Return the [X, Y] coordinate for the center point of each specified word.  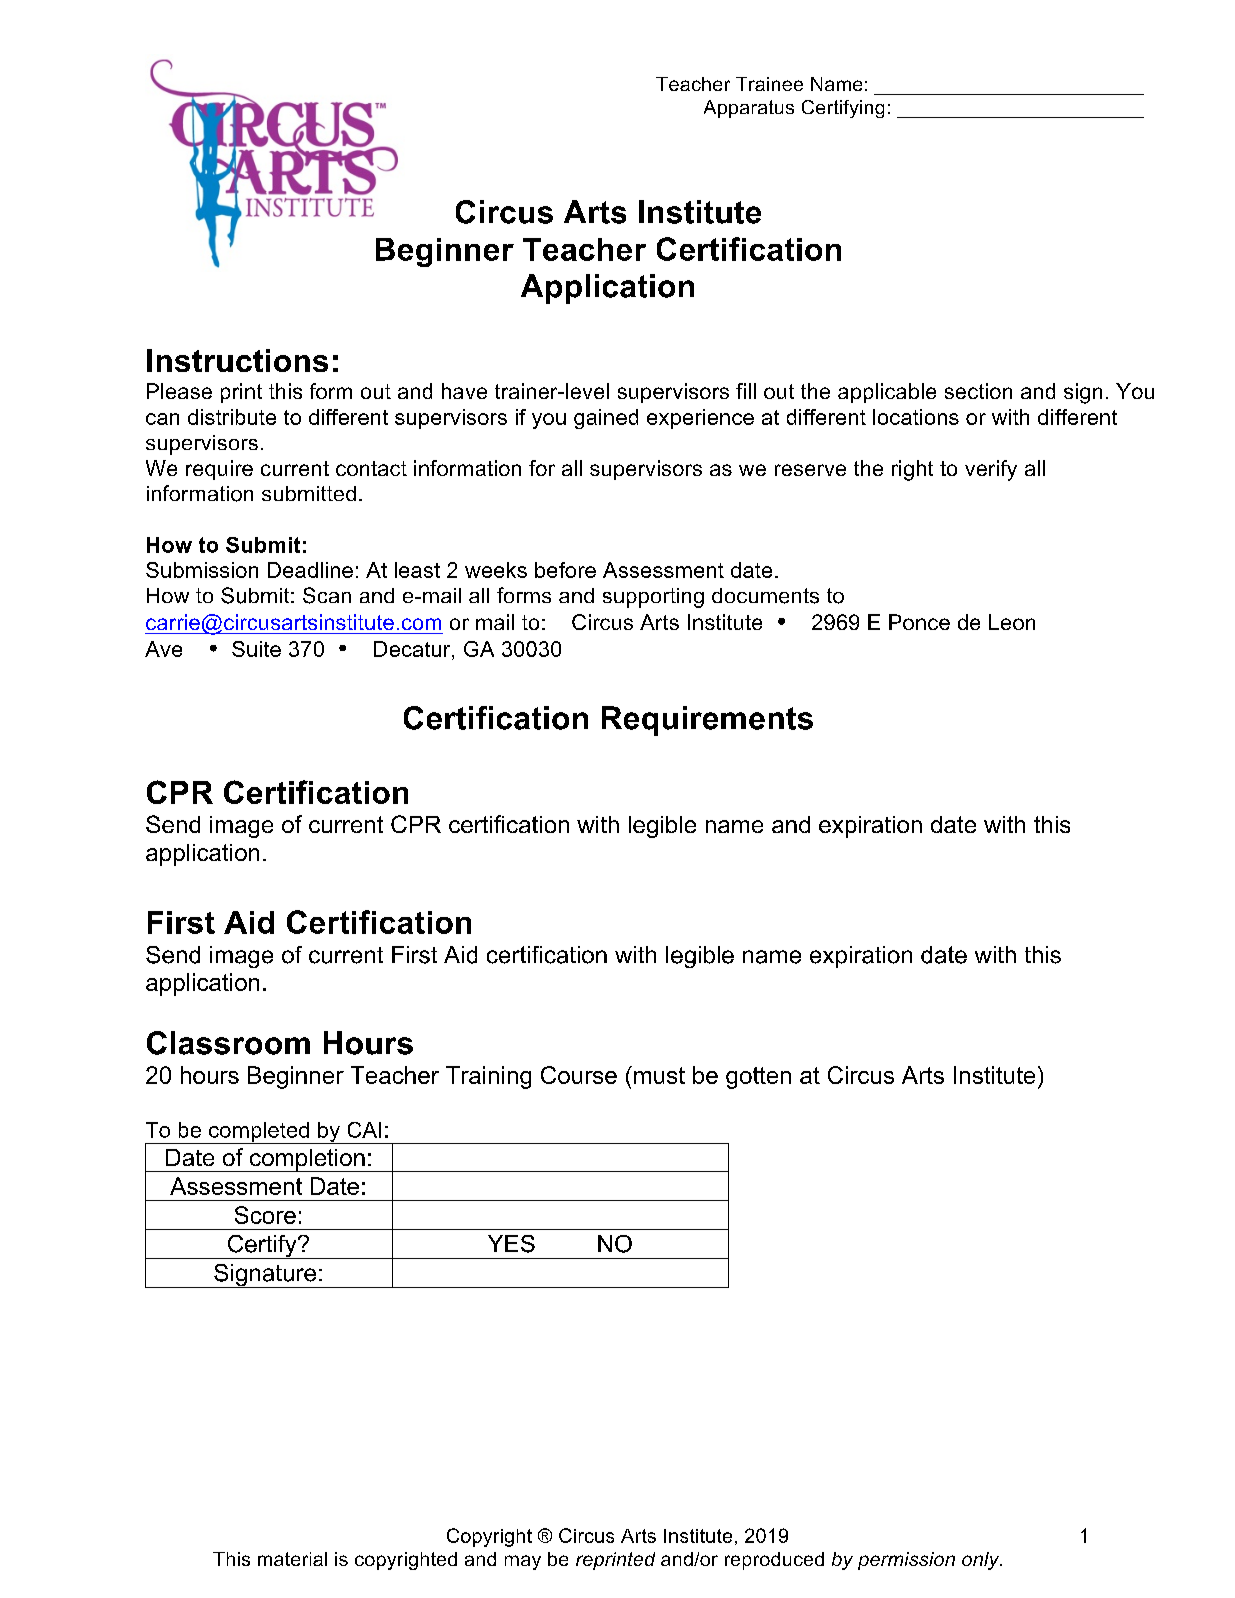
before [565, 570]
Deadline [310, 570]
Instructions [237, 360]
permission [906, 1561]
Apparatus [749, 109]
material [292, 1559]
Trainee [769, 84]
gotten [758, 1078]
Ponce [919, 622]
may [523, 1562]
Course [579, 1075]
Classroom [228, 1043]
